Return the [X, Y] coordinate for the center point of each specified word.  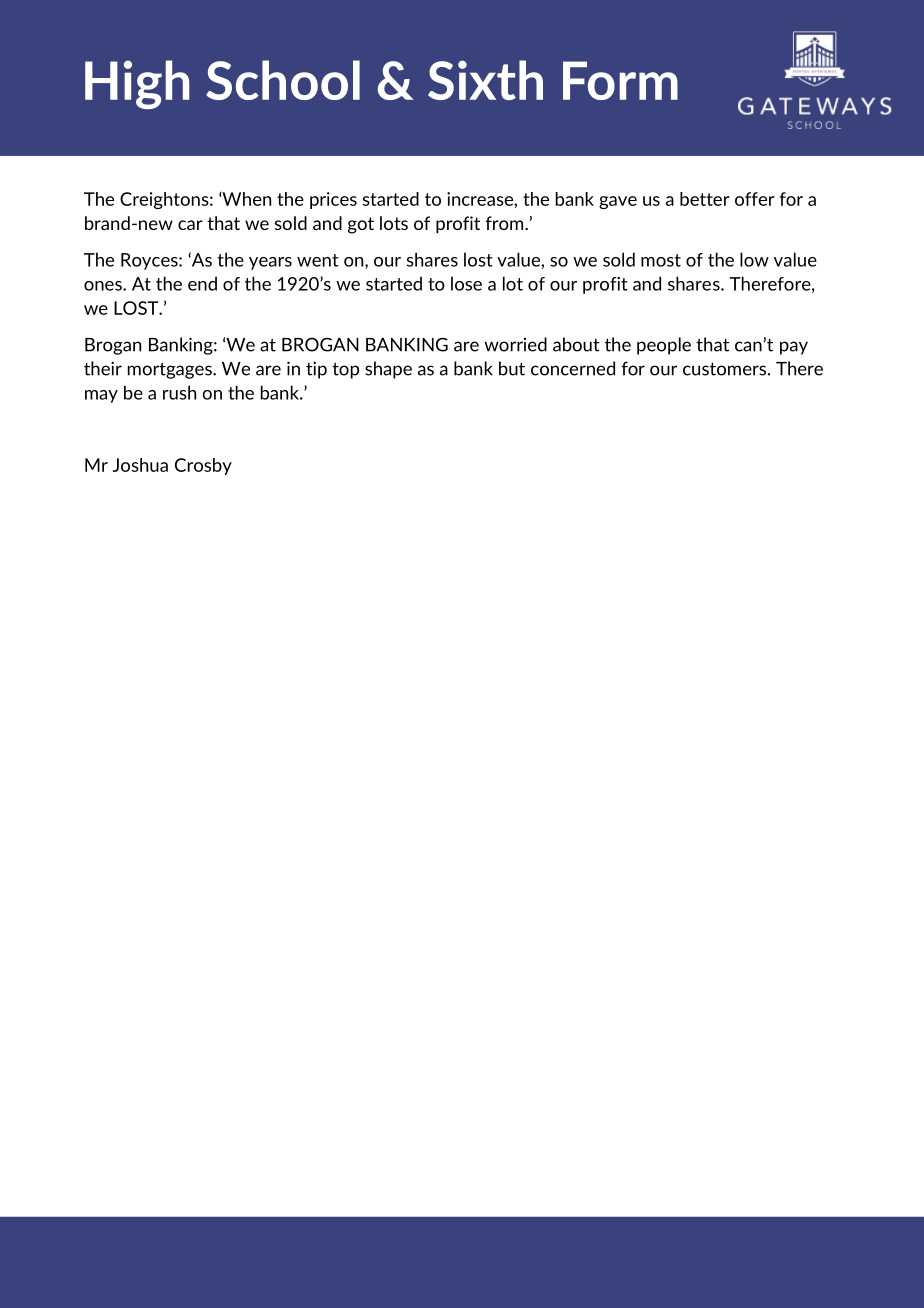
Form [620, 80]
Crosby [203, 466]
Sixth [485, 80]
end [202, 283]
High [137, 84]
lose [466, 283]
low [754, 259]
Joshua [140, 465]
